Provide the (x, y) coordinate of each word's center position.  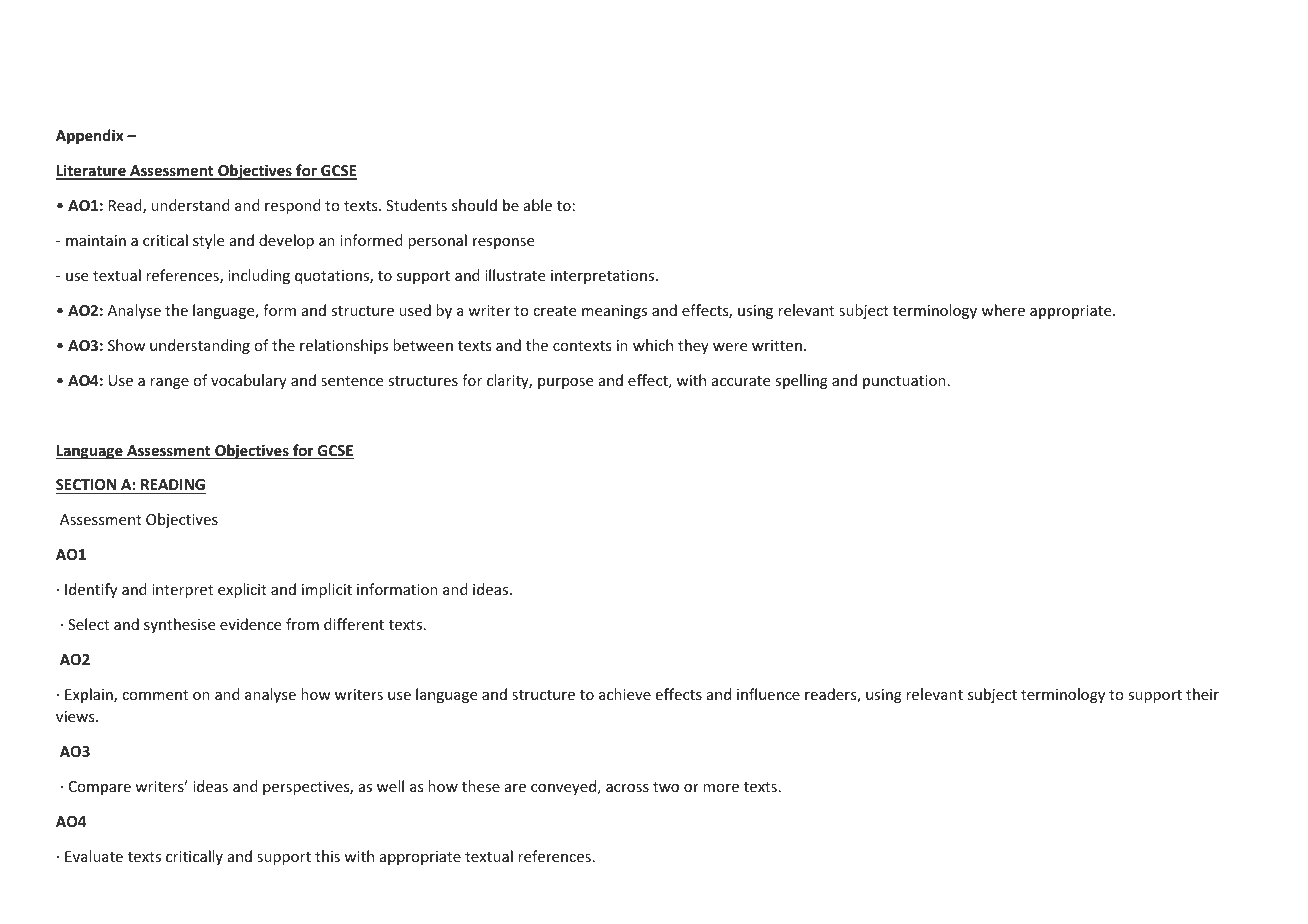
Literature (92, 171)
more (721, 788)
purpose (565, 383)
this (327, 856)
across (627, 788)
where (1003, 310)
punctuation (904, 382)
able (538, 205)
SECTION (86, 484)
